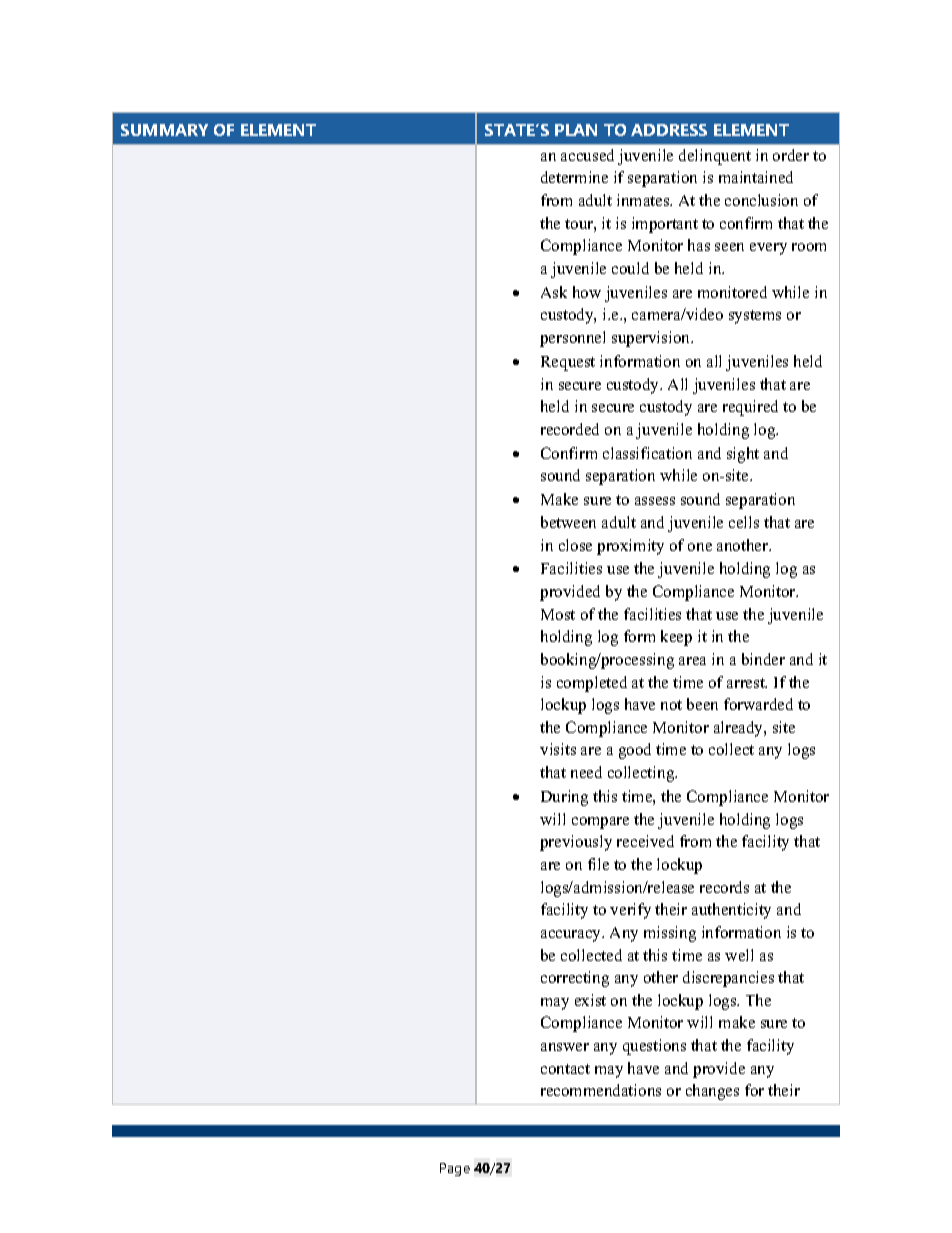  Describe the element at coordinates (763, 659) in the document. I see `binder` at that location.
